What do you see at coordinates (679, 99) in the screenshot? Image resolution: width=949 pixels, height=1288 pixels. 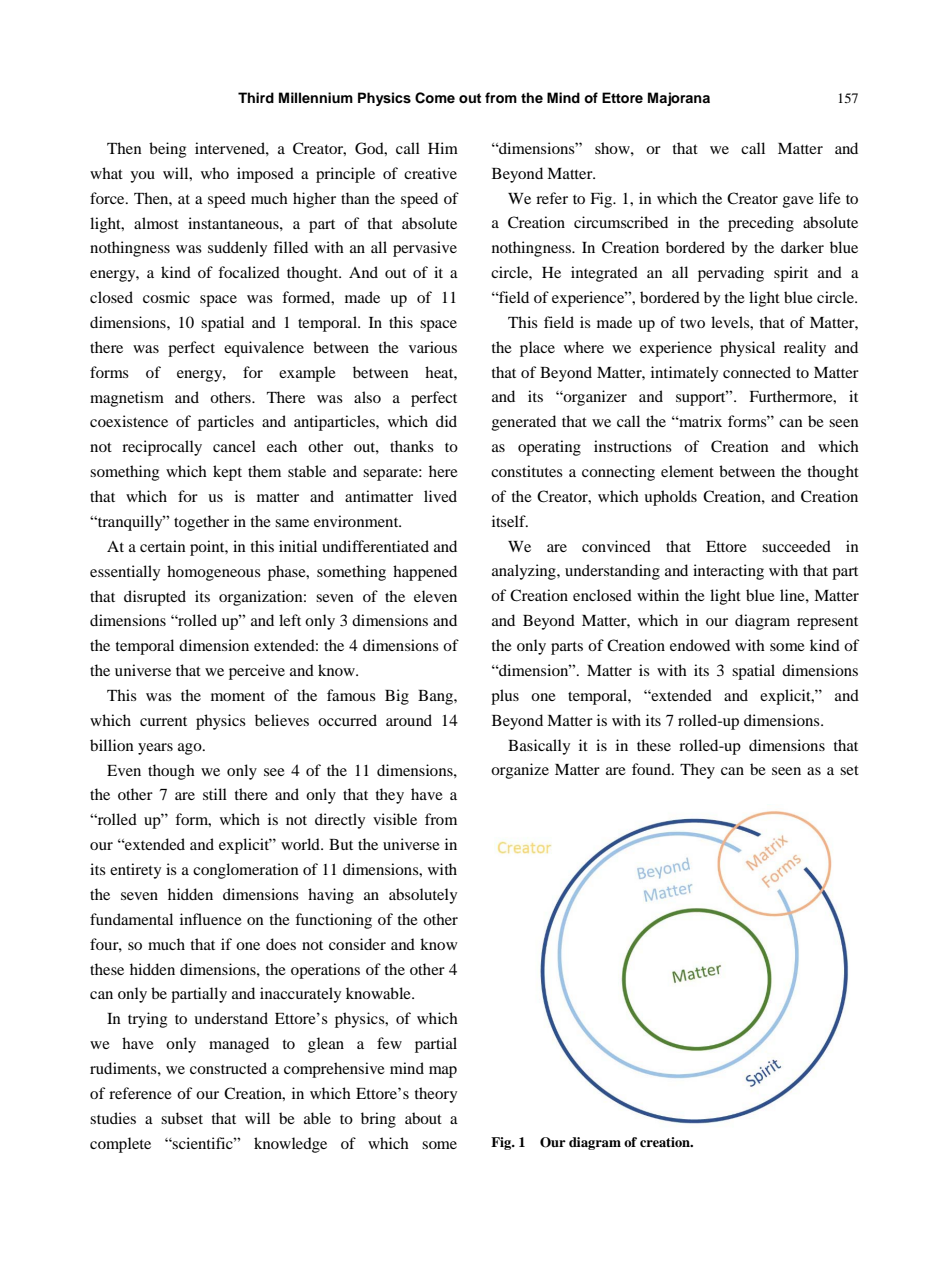 I see `Majorana` at bounding box center [679, 99].
